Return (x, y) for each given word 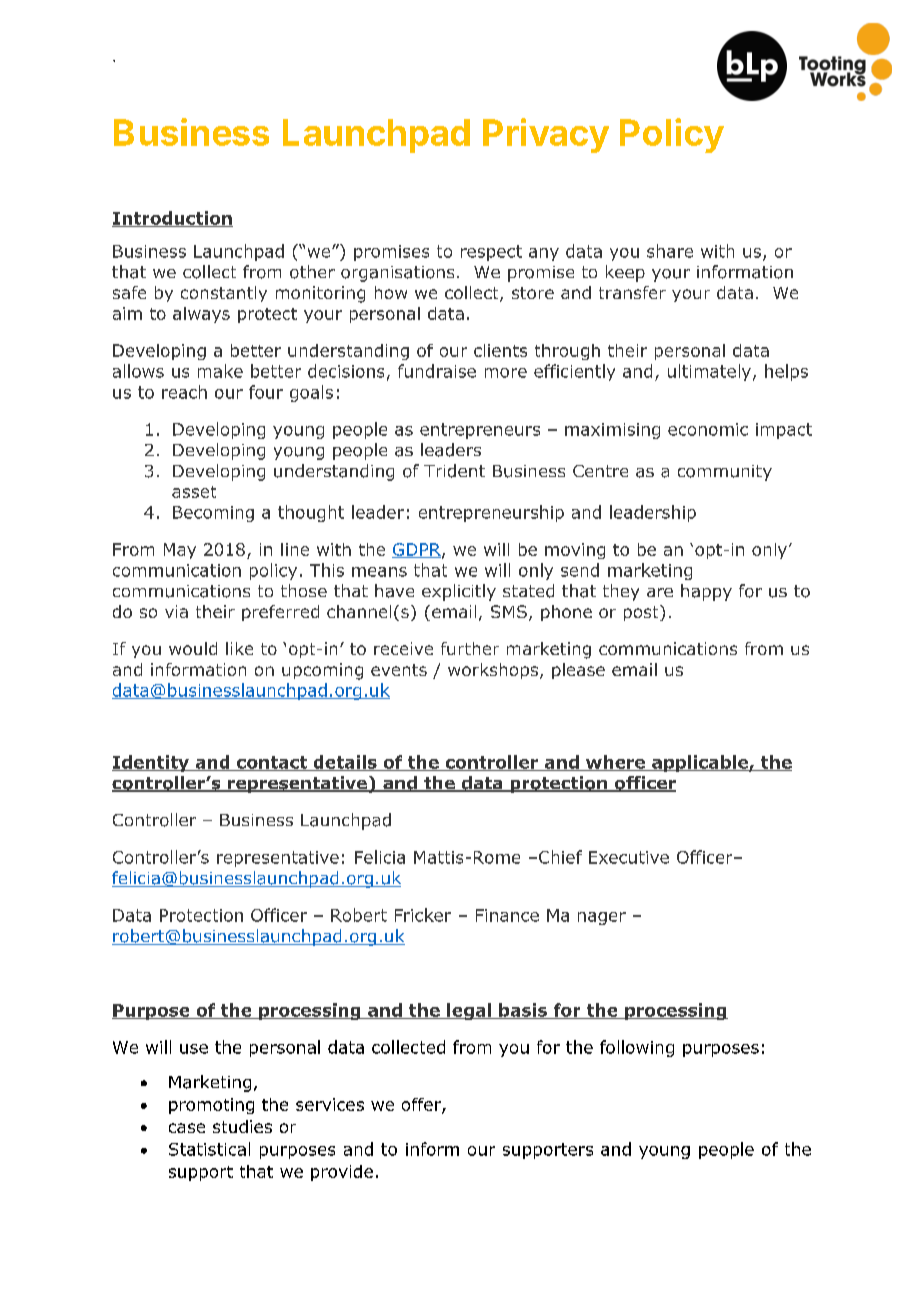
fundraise (437, 371)
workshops (493, 671)
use (194, 1049)
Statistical (209, 1149)
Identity (151, 763)
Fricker (423, 915)
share (670, 251)
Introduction (172, 219)
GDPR (417, 550)
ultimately (709, 372)
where (615, 763)
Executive (629, 857)
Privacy (546, 135)
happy (706, 592)
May (180, 551)
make (220, 371)
